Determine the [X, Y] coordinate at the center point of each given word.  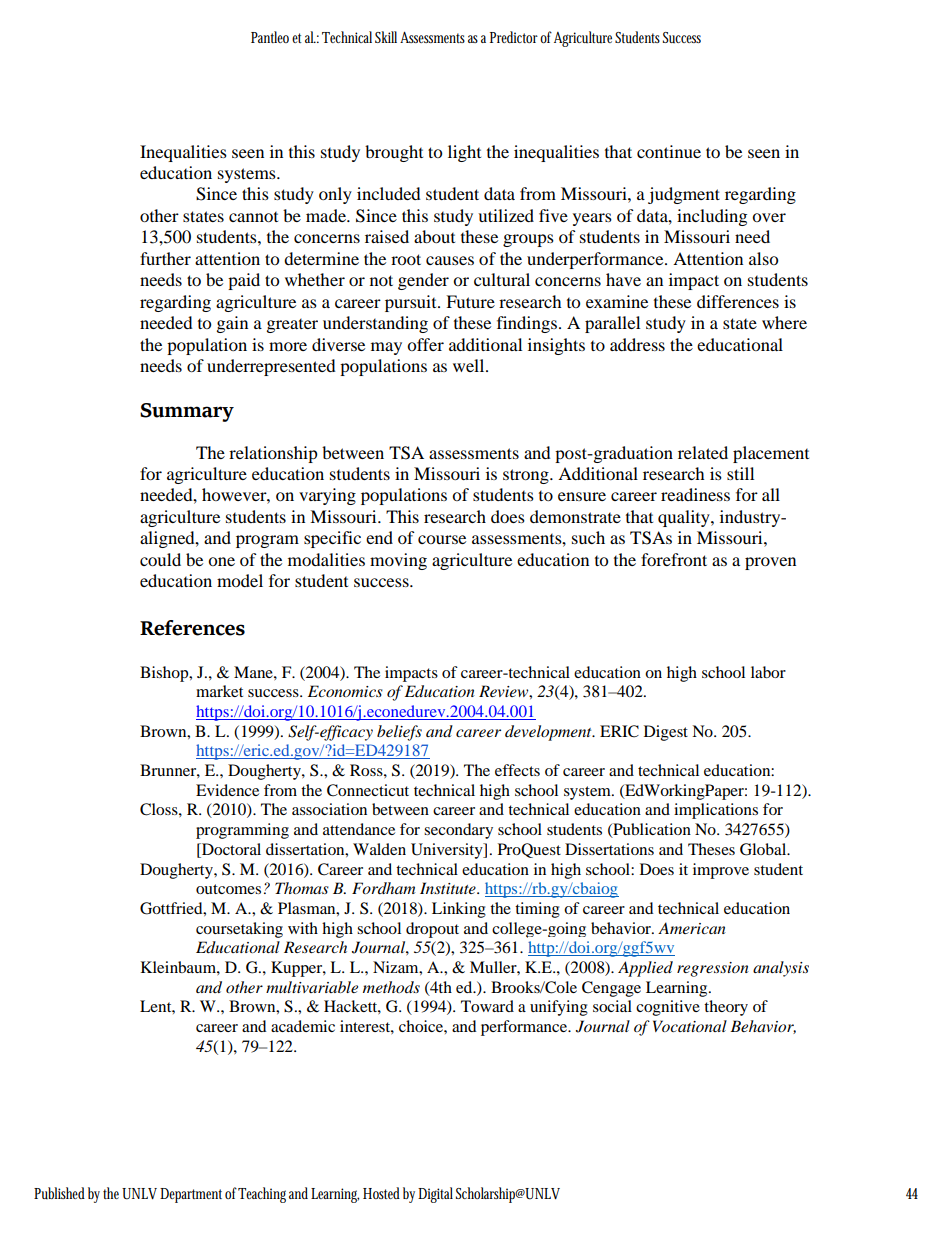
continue [669, 151]
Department [191, 1195]
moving [398, 561]
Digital [435, 1195]
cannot [253, 217]
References [192, 628]
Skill [386, 37]
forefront [674, 559]
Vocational [690, 1026]
